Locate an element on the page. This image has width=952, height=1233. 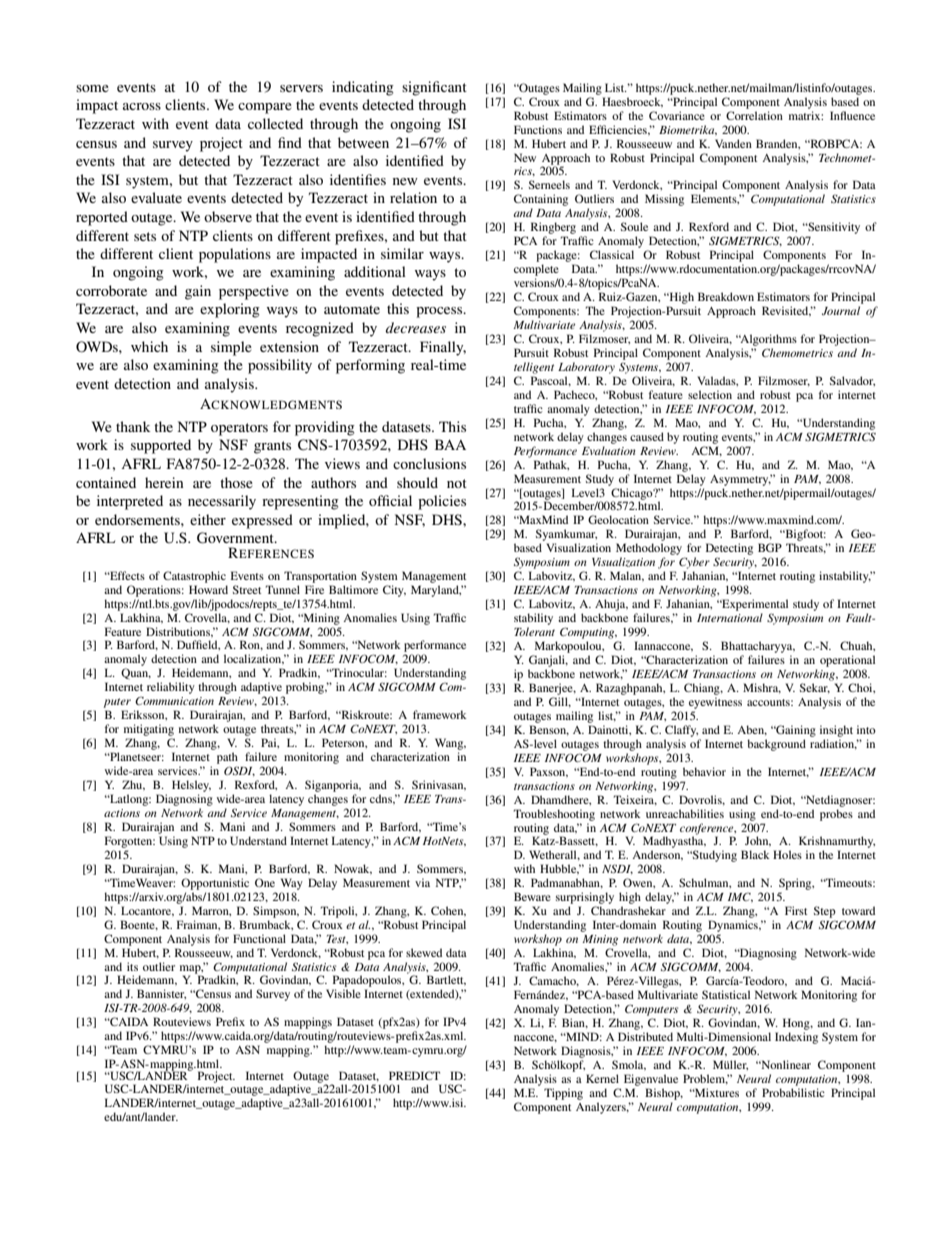
BAA is located at coordinates (450, 444).
